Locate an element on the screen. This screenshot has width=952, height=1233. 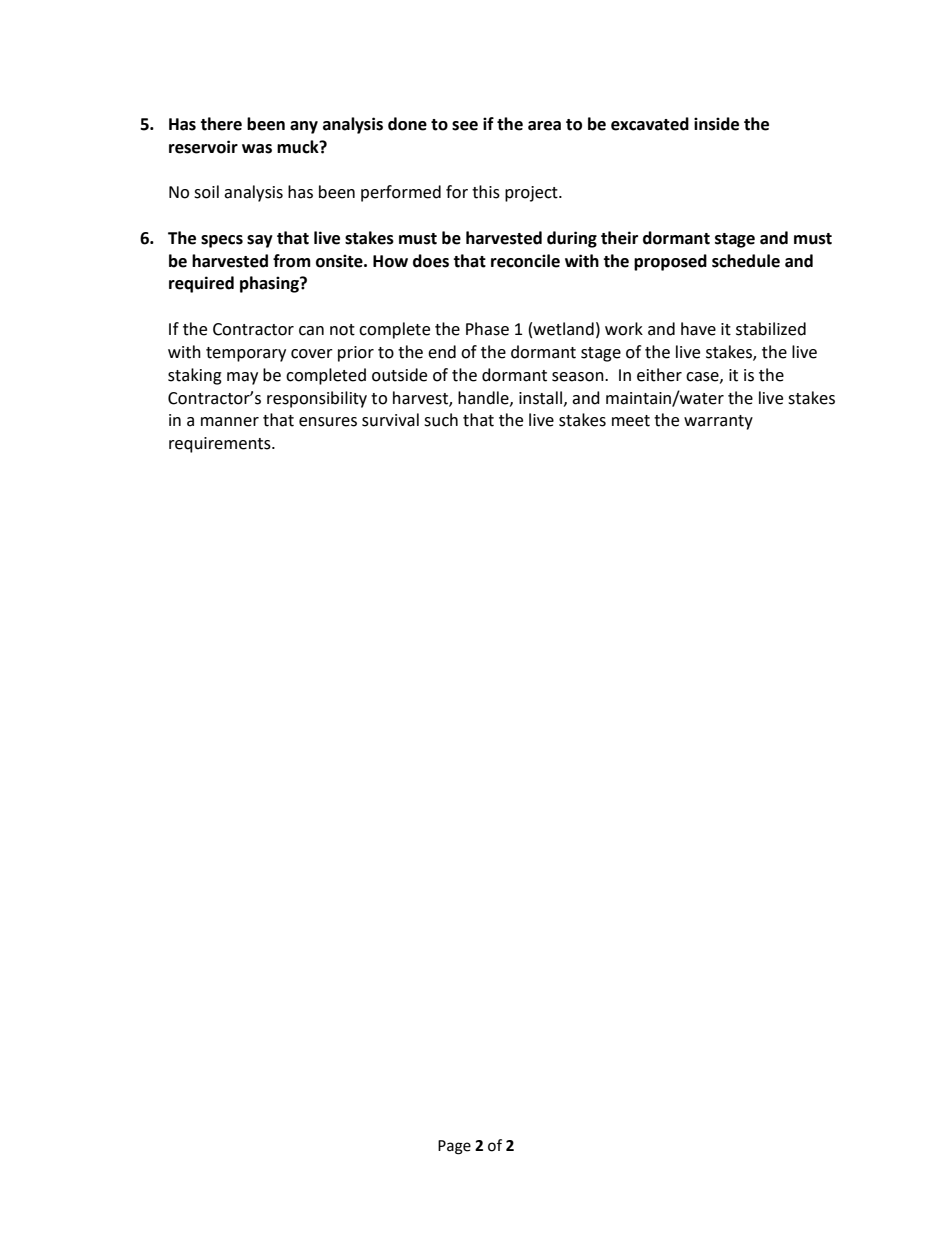
see is located at coordinates (465, 126).
